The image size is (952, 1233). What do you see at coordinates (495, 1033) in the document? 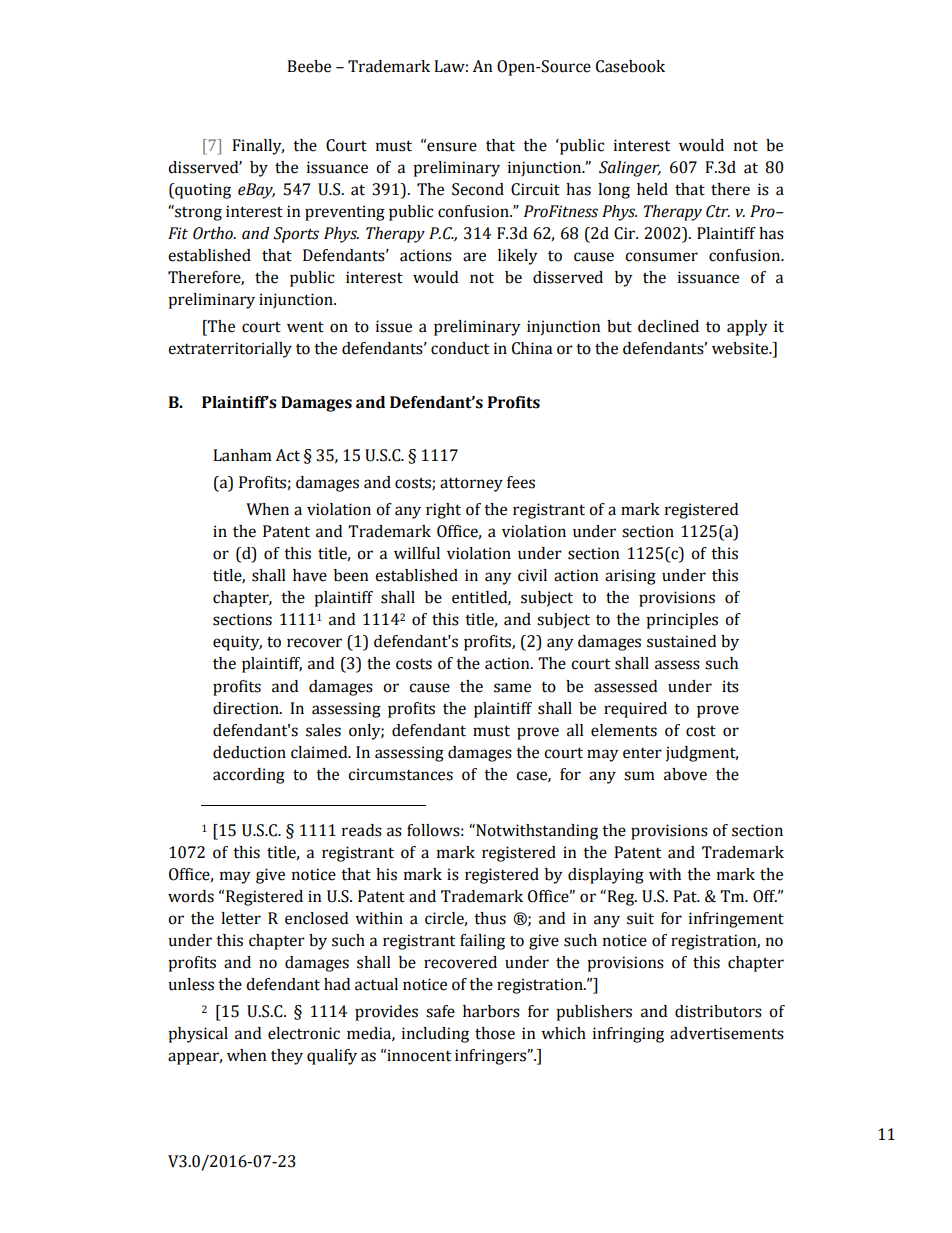
I see `those` at bounding box center [495, 1033].
